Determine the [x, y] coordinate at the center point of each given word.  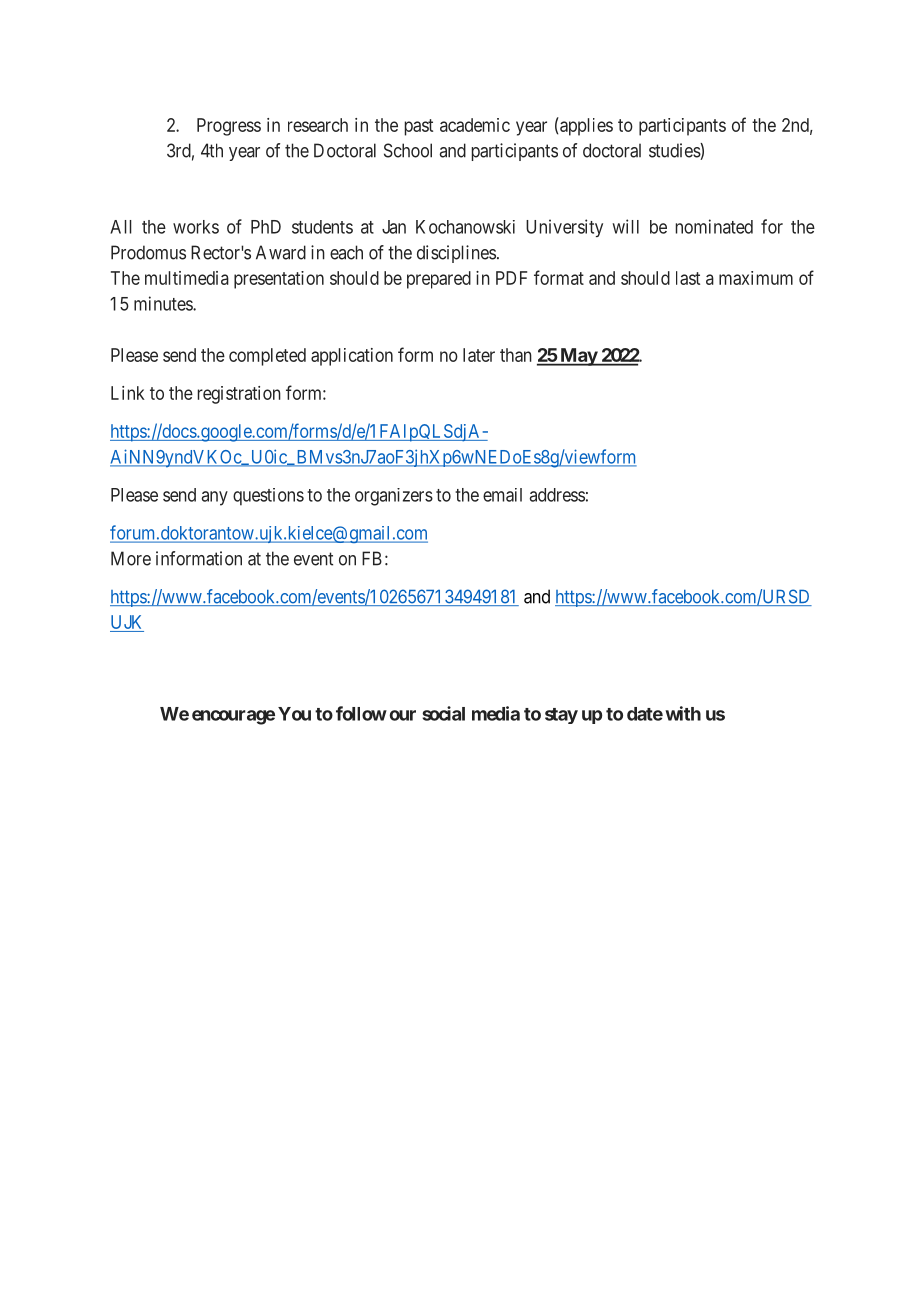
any [215, 498]
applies [585, 126]
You [294, 714]
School [408, 150]
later [479, 355]
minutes [164, 303]
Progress [229, 127]
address [557, 495]
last [688, 278]
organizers [394, 497]
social [443, 713]
